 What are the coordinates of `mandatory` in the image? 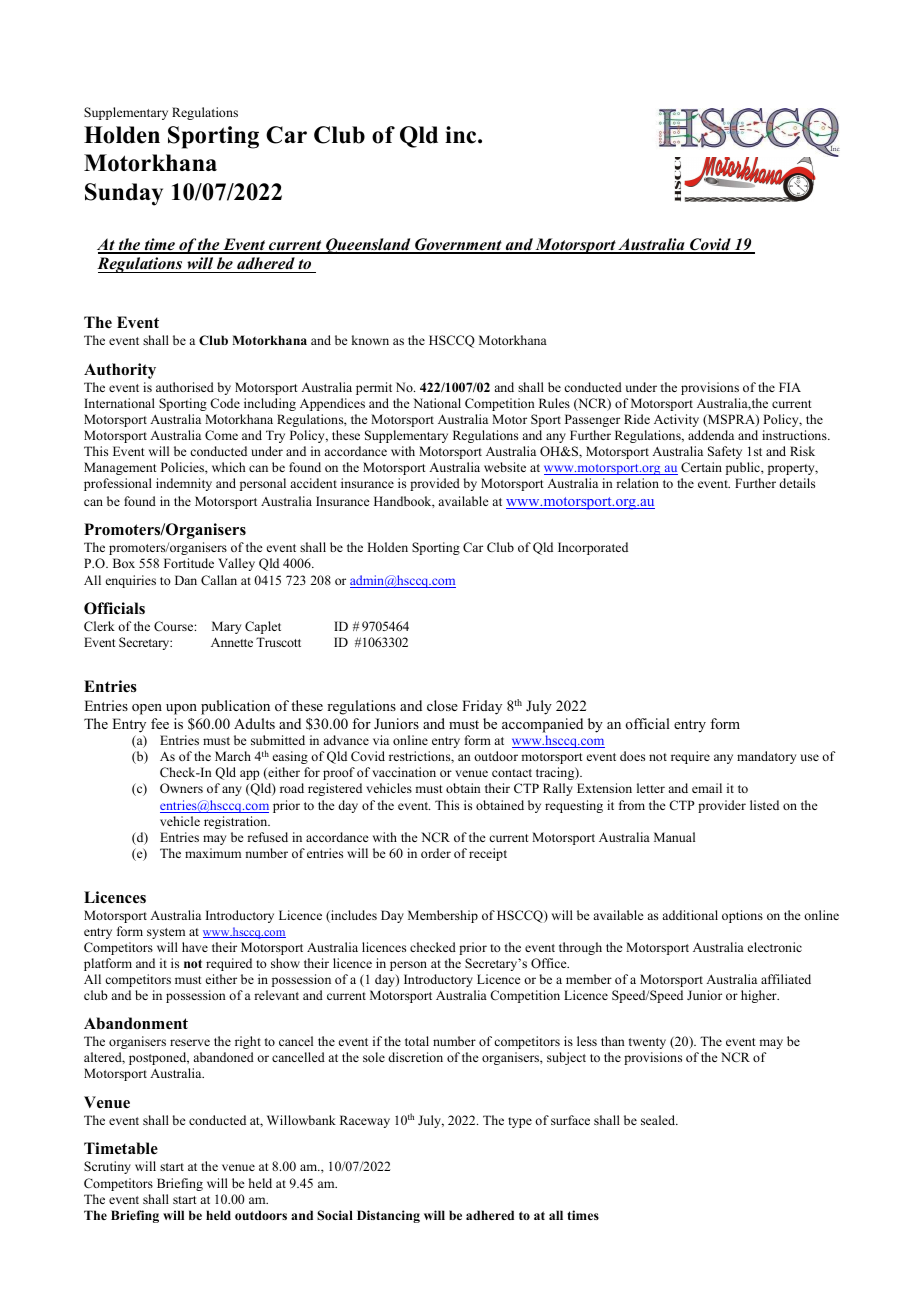 It's located at (766, 757).
